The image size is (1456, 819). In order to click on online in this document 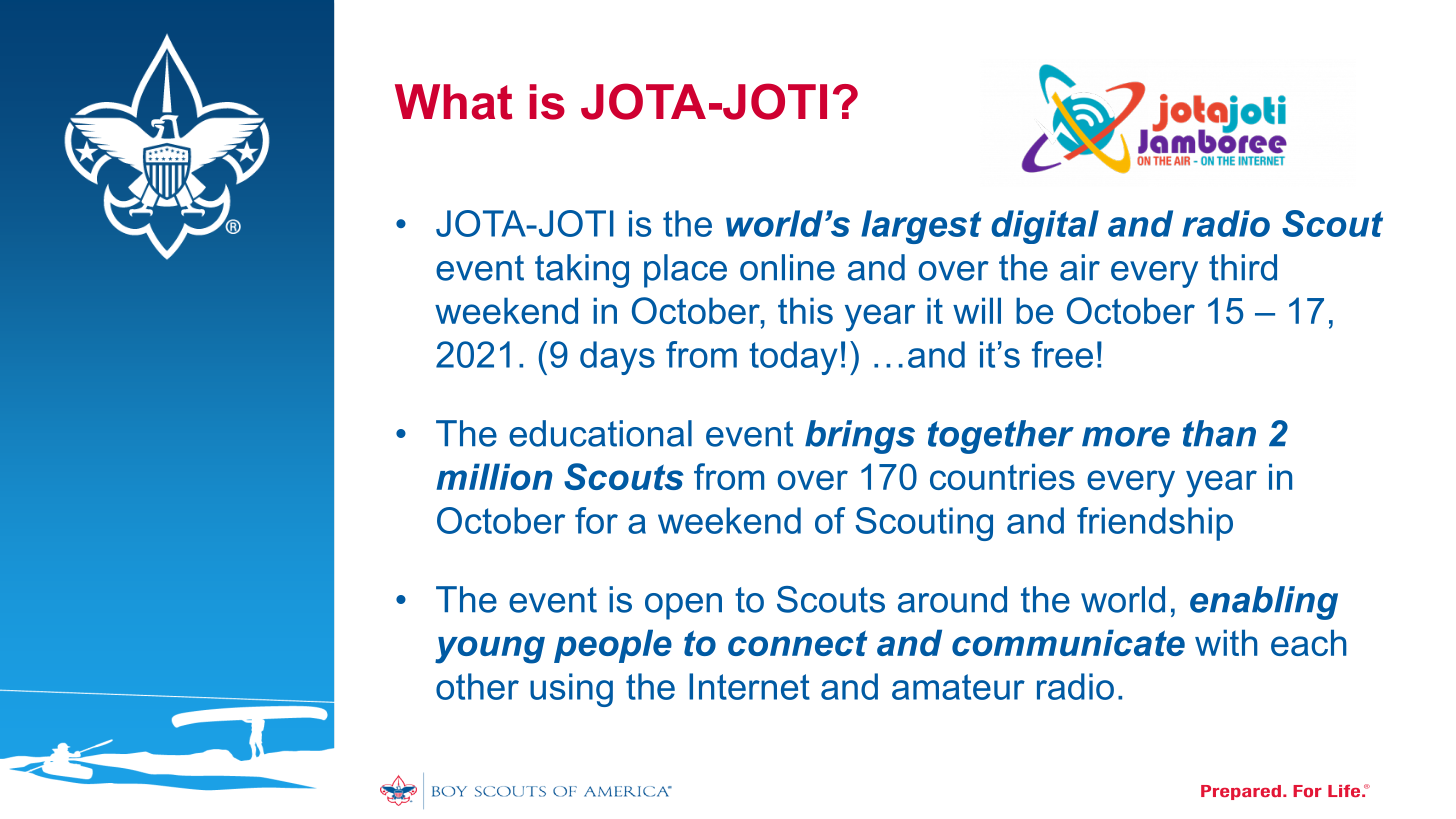, I will do `click(787, 267)`.
